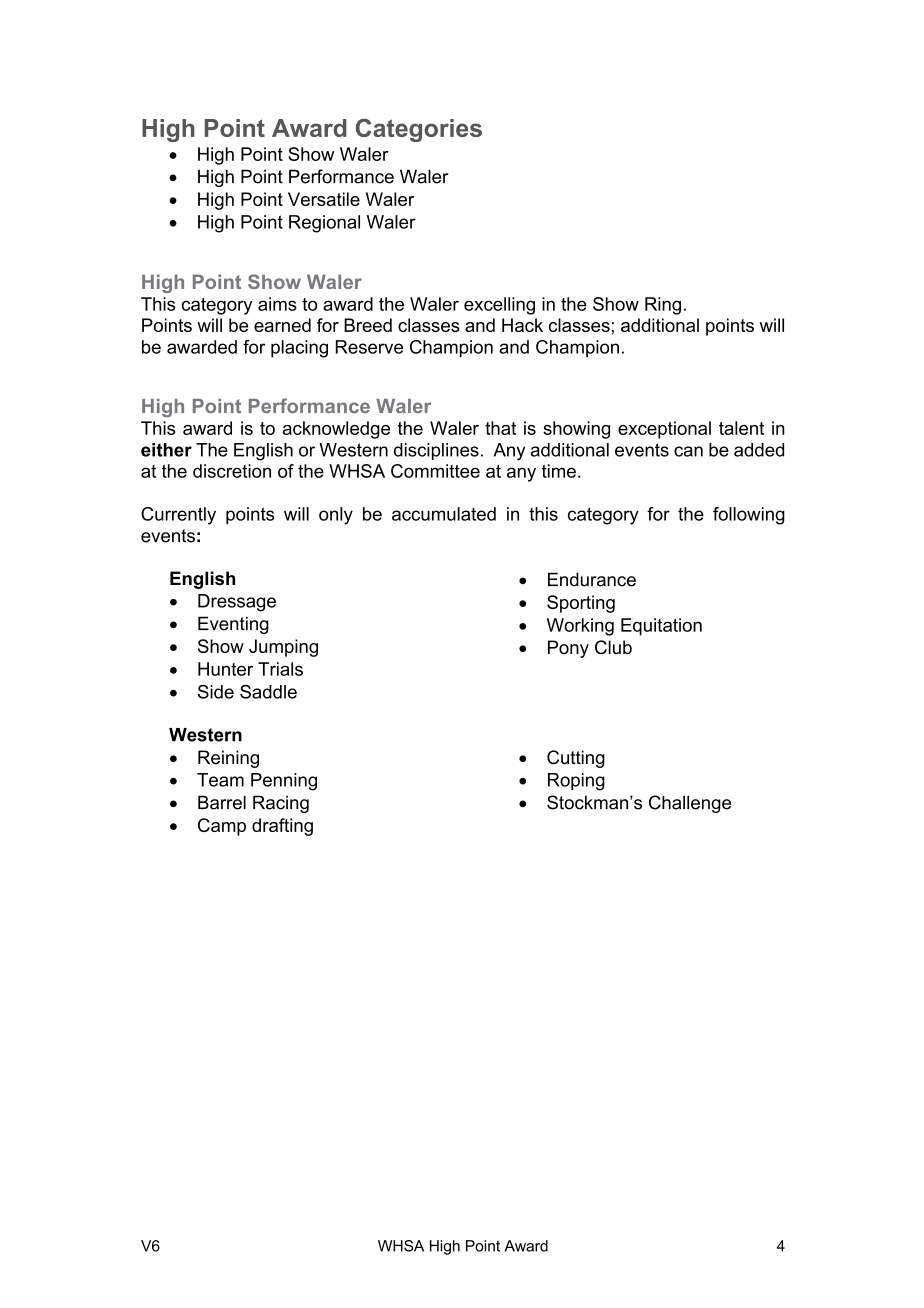 The width and height of the screenshot is (924, 1308). Describe the element at coordinates (522, 325) in the screenshot. I see `Hack` at that location.
